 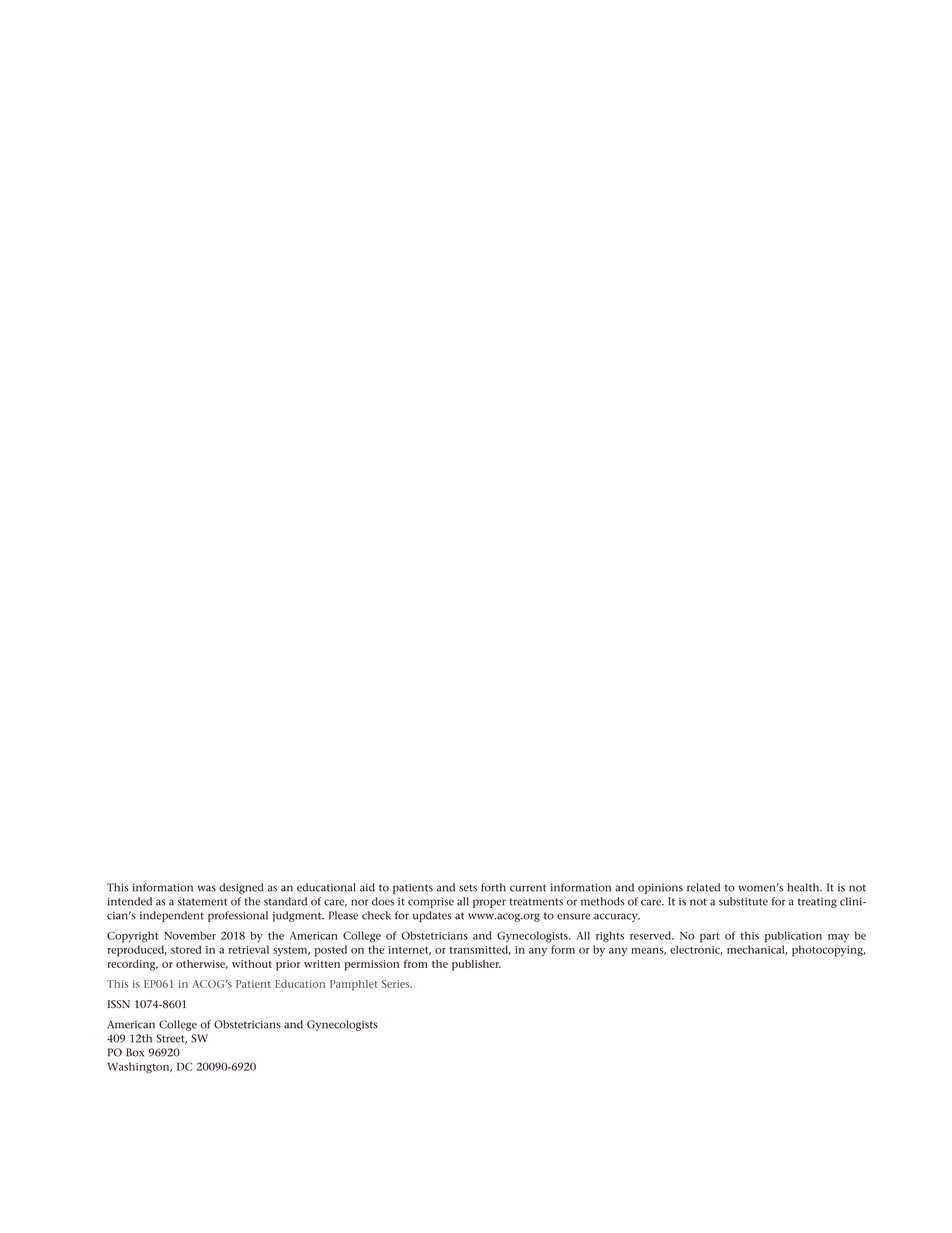 I want to click on publisher, so click(x=476, y=965).
